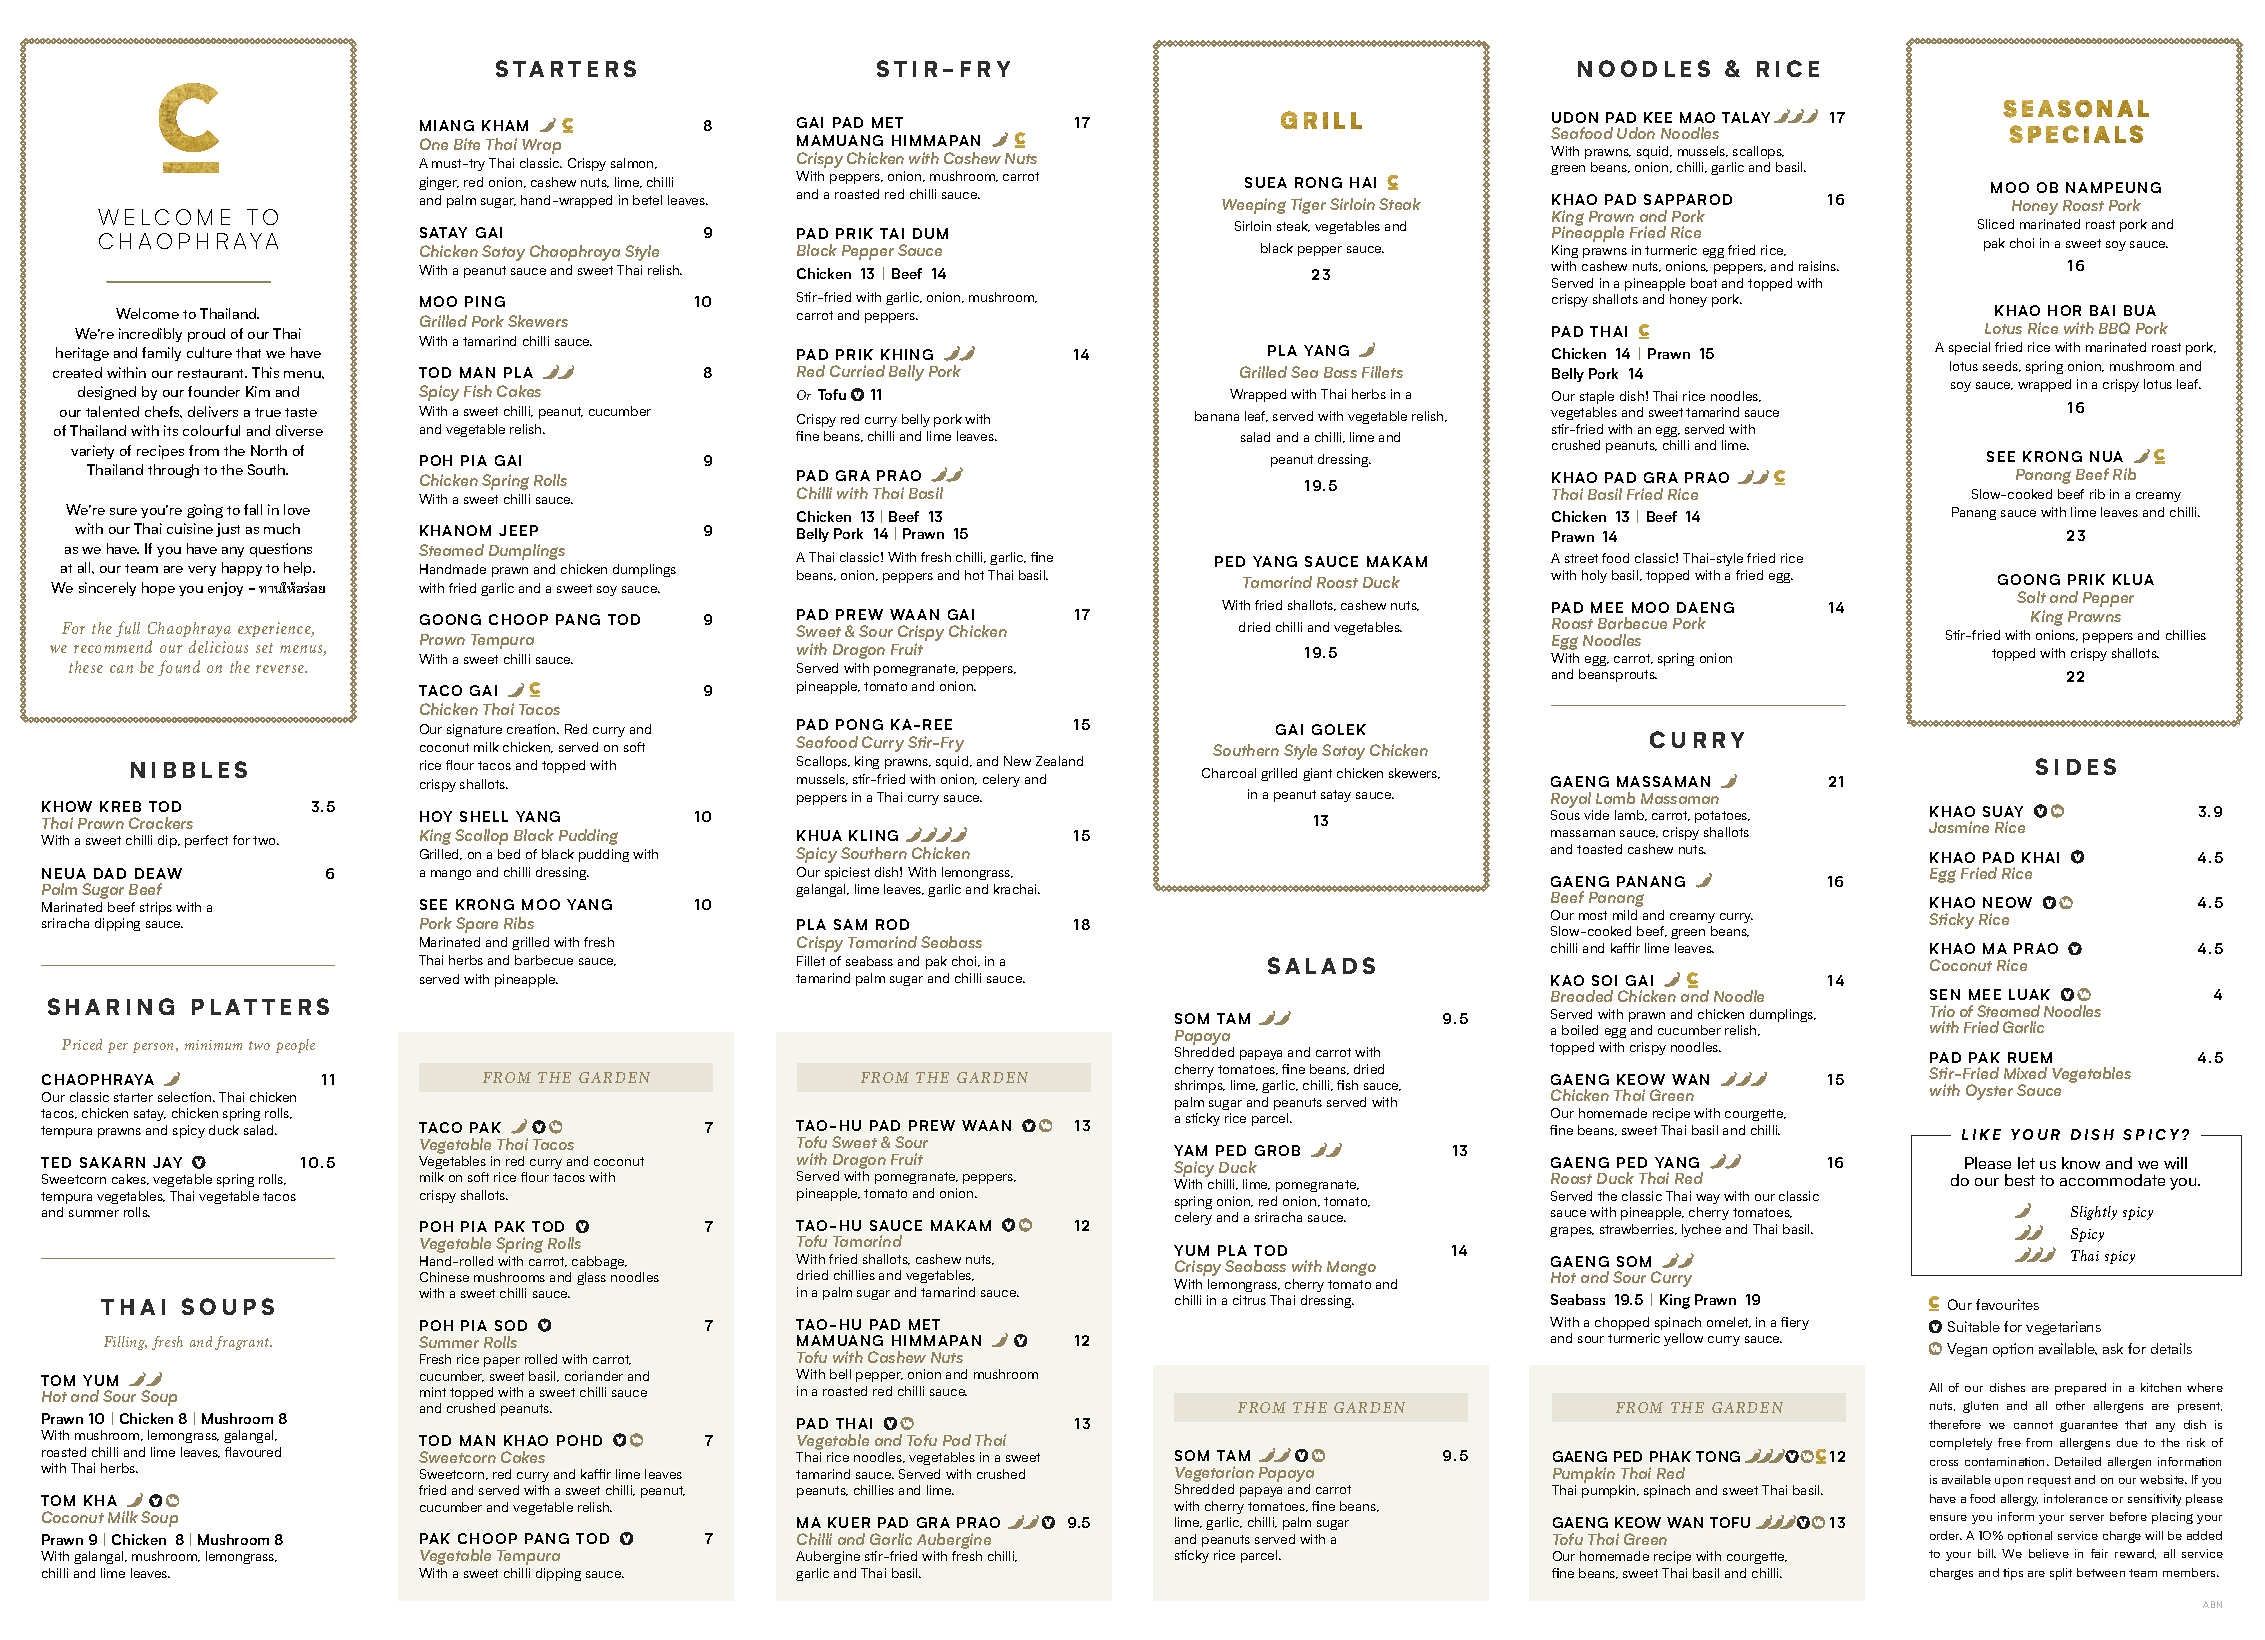  What do you see at coordinates (1718, 1456) in the screenshot?
I see `TONG` at bounding box center [1718, 1456].
